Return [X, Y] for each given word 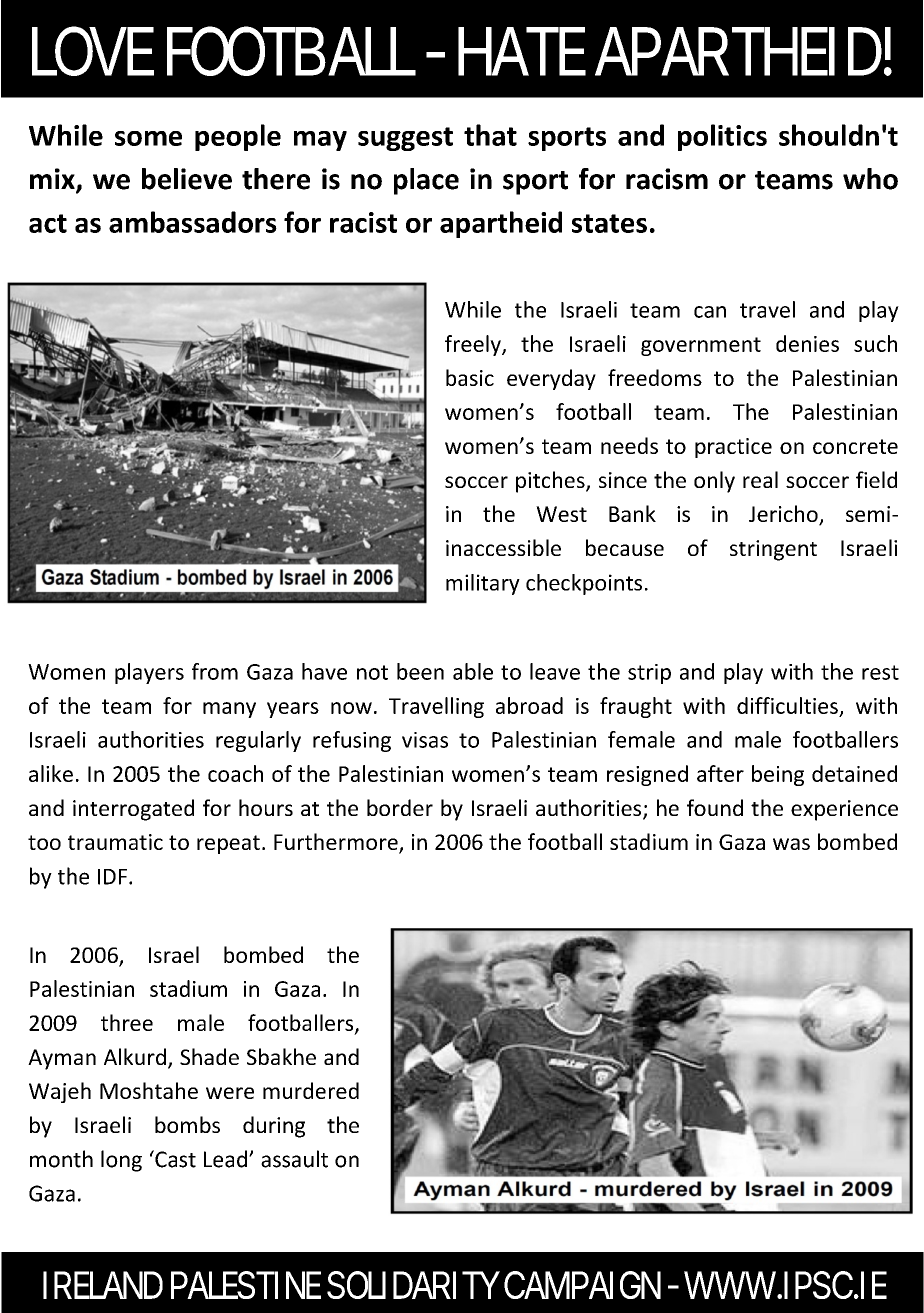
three [127, 1022]
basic [470, 377]
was [791, 844]
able [473, 671]
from [215, 671]
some [148, 138]
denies [807, 343]
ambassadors [193, 222]
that [490, 135]
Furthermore [336, 841]
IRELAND [103, 1285]
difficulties [787, 705]
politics [722, 137]
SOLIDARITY [413, 1285]
